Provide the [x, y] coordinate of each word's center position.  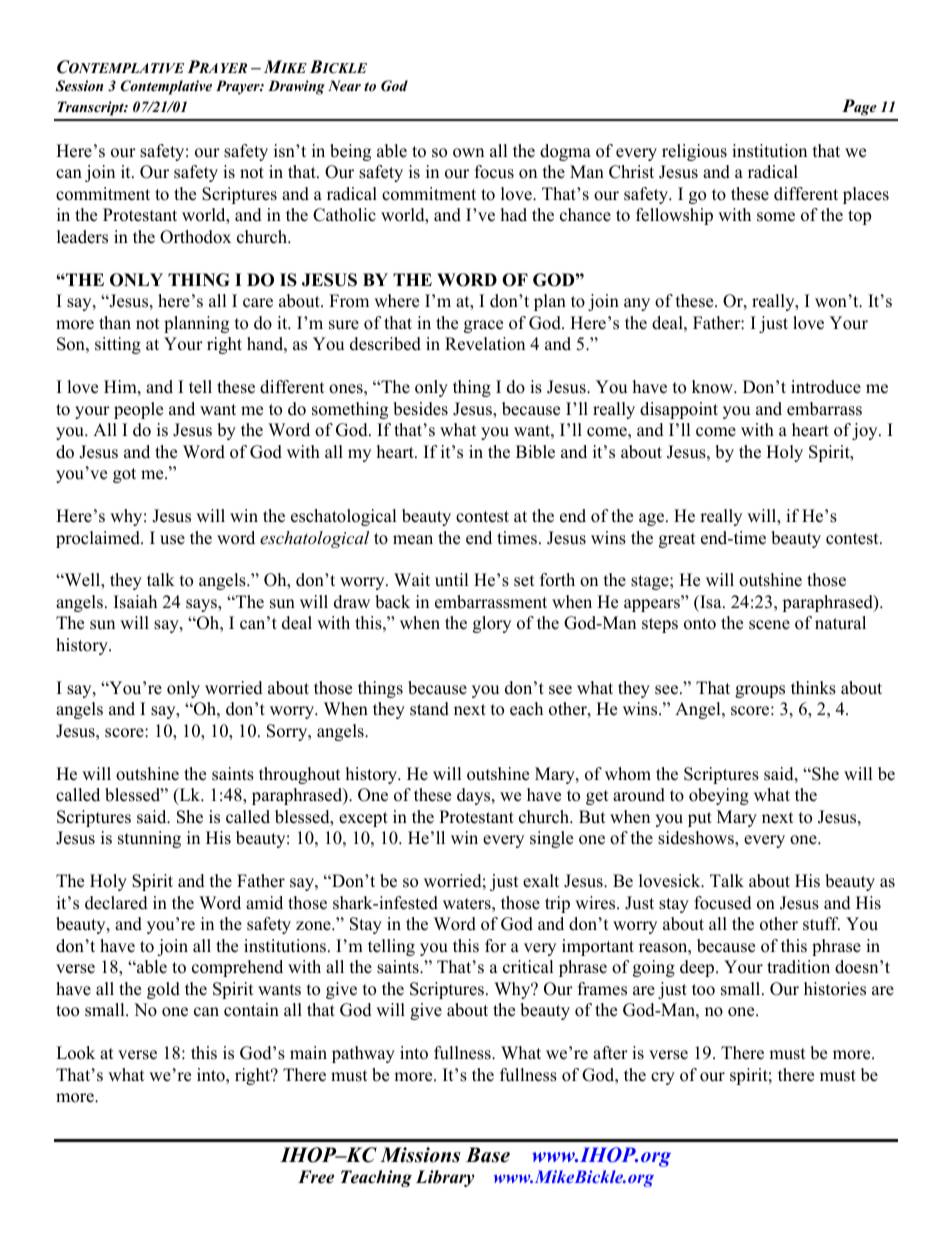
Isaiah [135, 602]
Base [488, 1155]
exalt [541, 881]
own [468, 153]
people [138, 410]
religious [694, 152]
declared [116, 903]
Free [316, 1177]
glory [492, 624]
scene [769, 625]
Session [79, 86]
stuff [821, 924]
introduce [826, 387]
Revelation [485, 344]
